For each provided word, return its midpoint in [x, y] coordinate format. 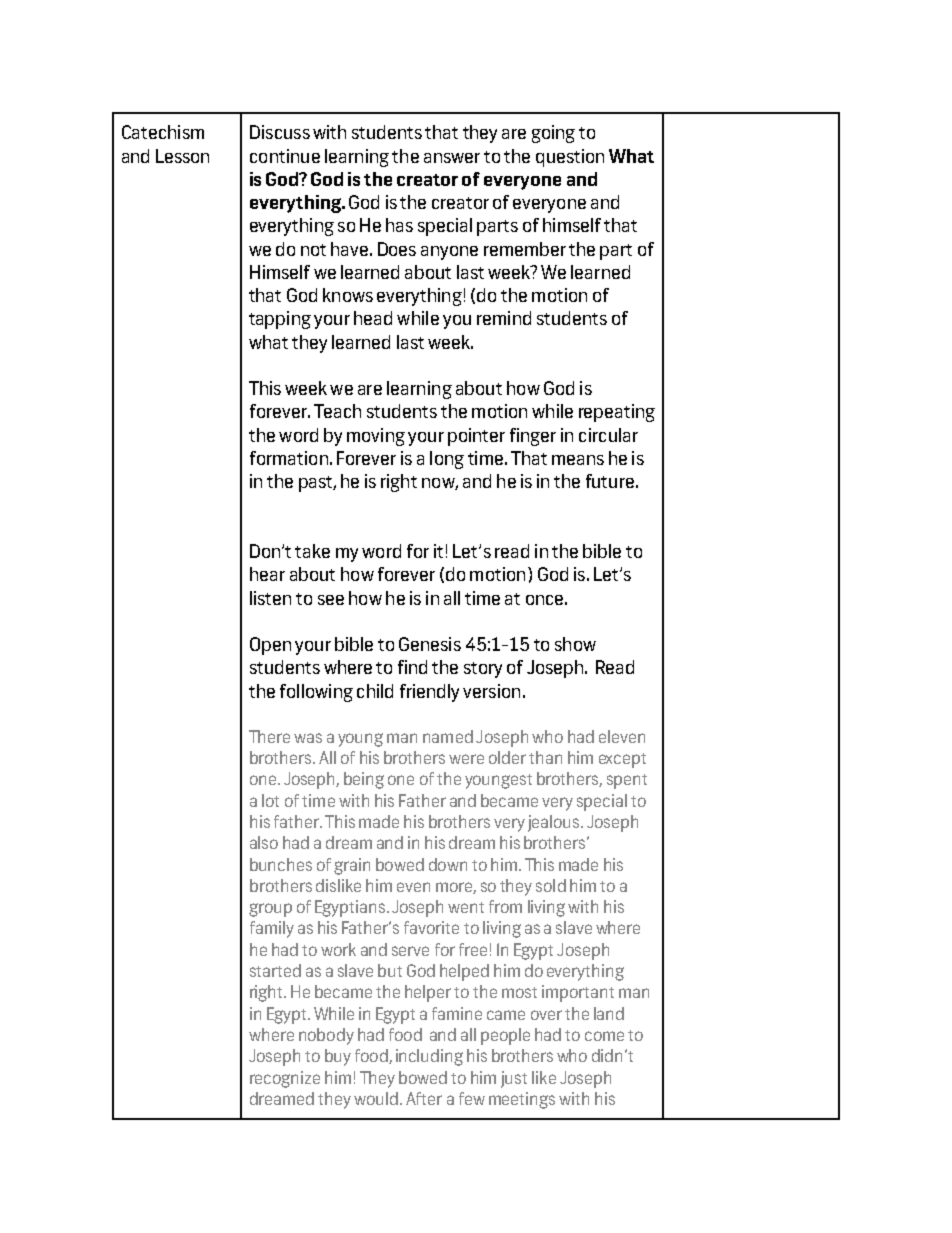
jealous [555, 823]
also [264, 842]
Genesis [430, 644]
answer [452, 158]
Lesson [182, 156]
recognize [285, 1079]
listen [270, 598]
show [575, 644]
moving [376, 437]
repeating [617, 413]
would [376, 1098]
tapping [280, 320]
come [604, 1036]
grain [352, 866]
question [570, 158]
